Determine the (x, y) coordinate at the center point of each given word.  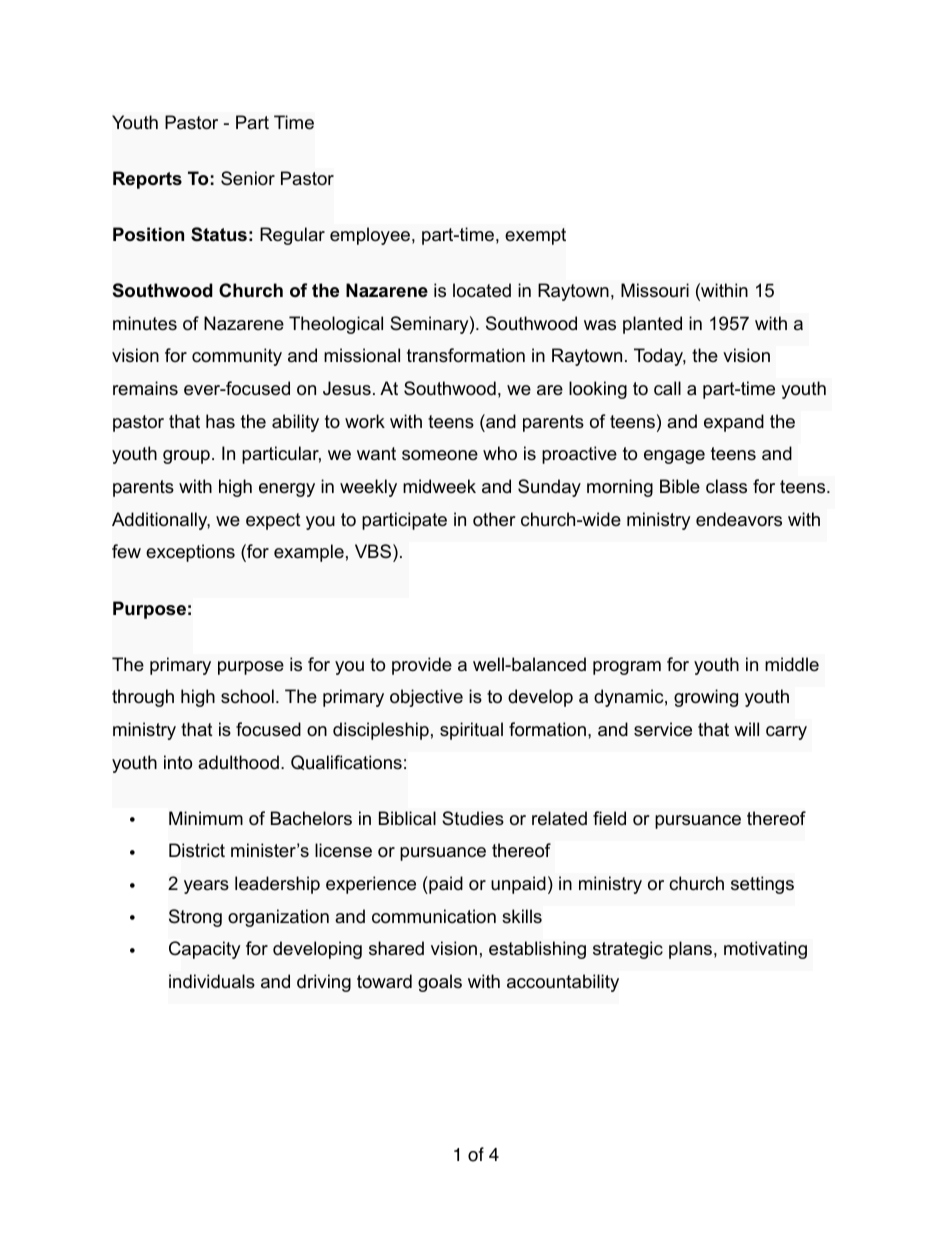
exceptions (190, 553)
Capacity (205, 950)
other (494, 519)
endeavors (739, 519)
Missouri (655, 290)
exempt (535, 236)
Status (219, 234)
